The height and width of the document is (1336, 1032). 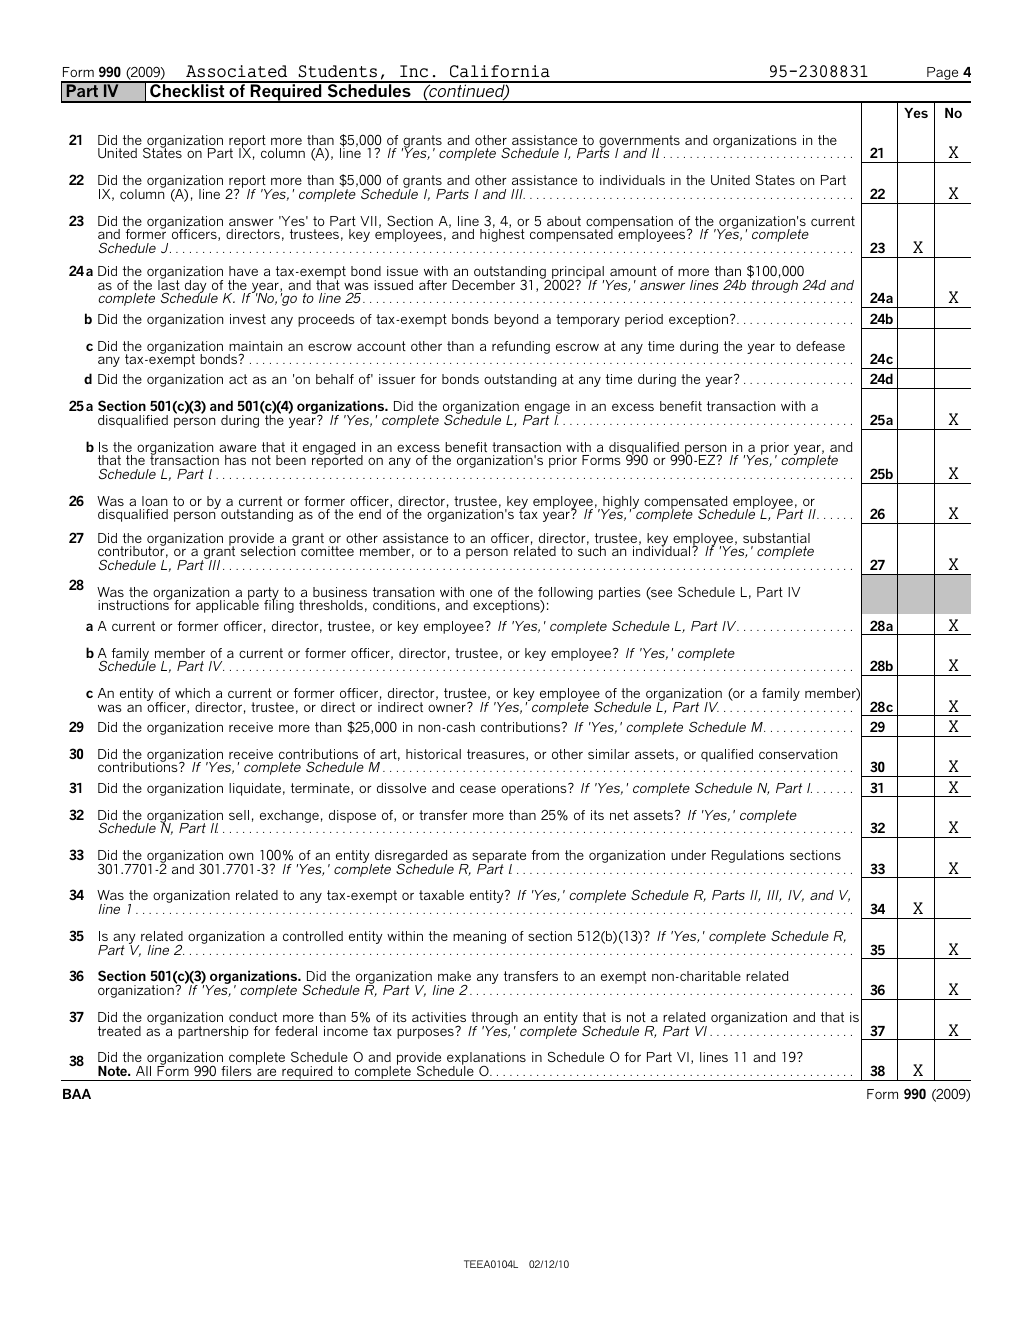 What do you see at coordinates (134, 604) in the document?
I see `instructions` at bounding box center [134, 604].
